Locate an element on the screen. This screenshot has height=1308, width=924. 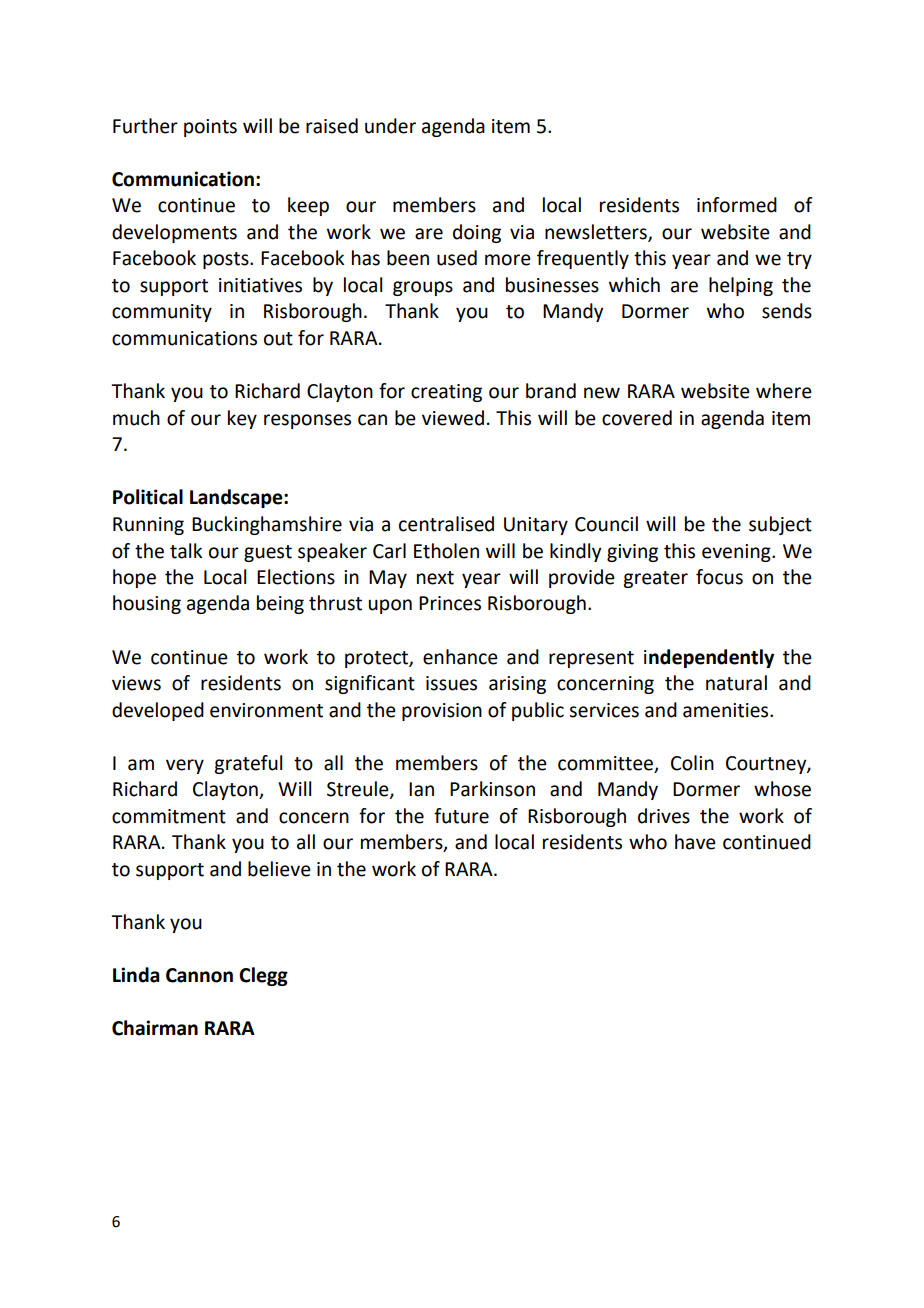
Parkinson is located at coordinates (492, 789).
